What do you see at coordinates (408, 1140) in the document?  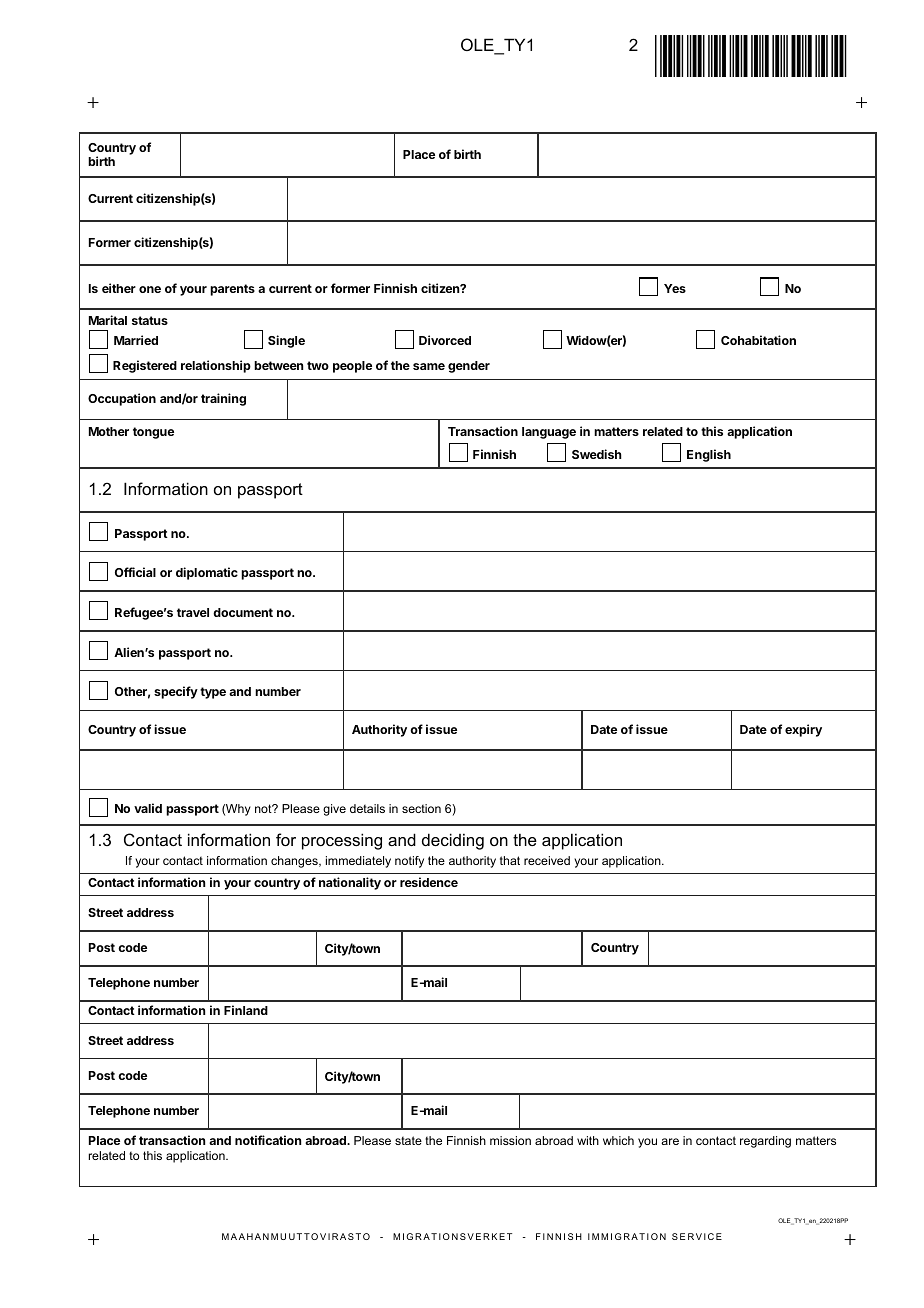 I see `state` at bounding box center [408, 1140].
